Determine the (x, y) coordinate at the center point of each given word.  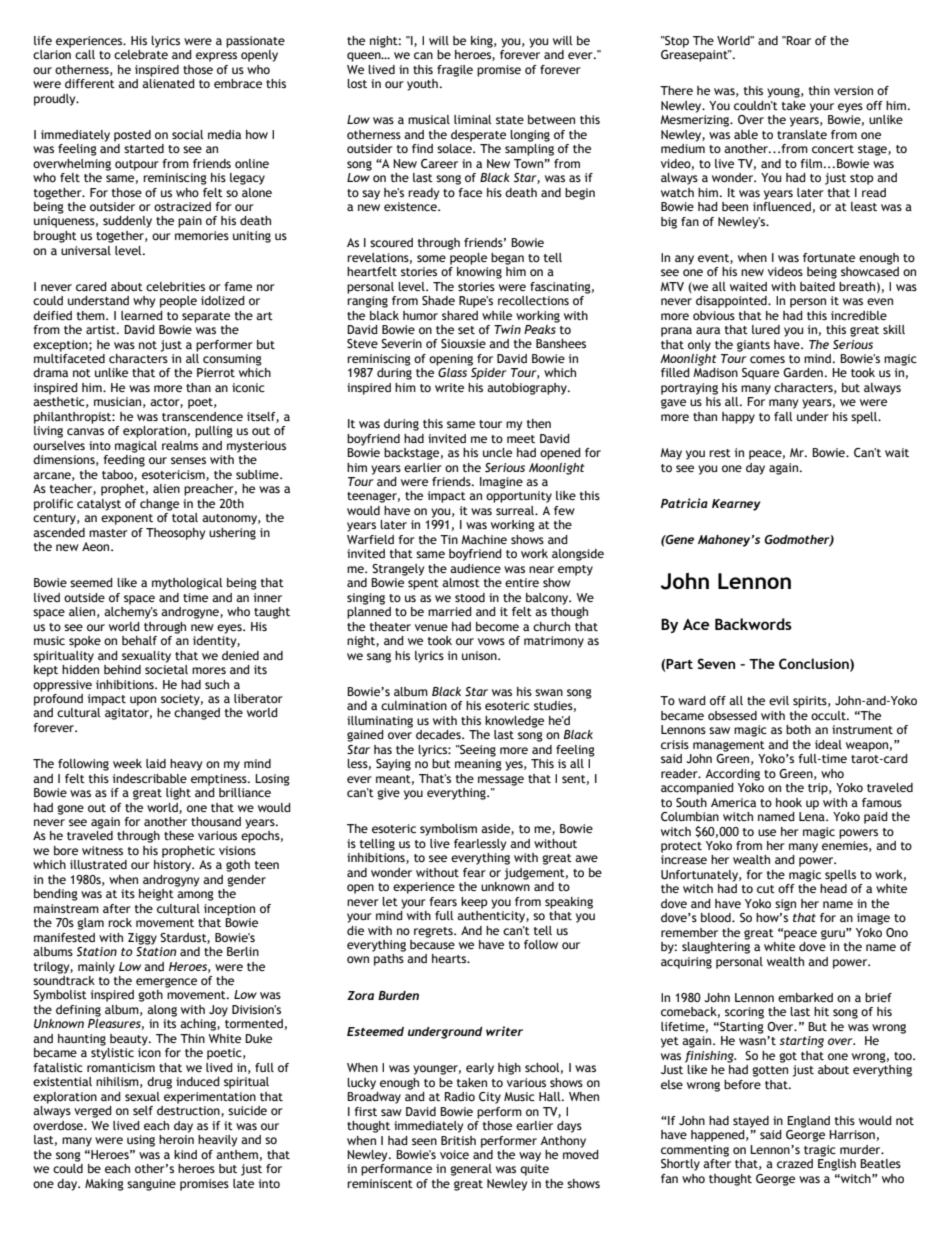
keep (474, 903)
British (458, 1140)
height (156, 895)
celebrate (141, 54)
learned (142, 315)
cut (766, 889)
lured (766, 329)
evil (779, 700)
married (450, 611)
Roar (798, 40)
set (466, 330)
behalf (139, 640)
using (141, 1141)
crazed (795, 1163)
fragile (455, 71)
